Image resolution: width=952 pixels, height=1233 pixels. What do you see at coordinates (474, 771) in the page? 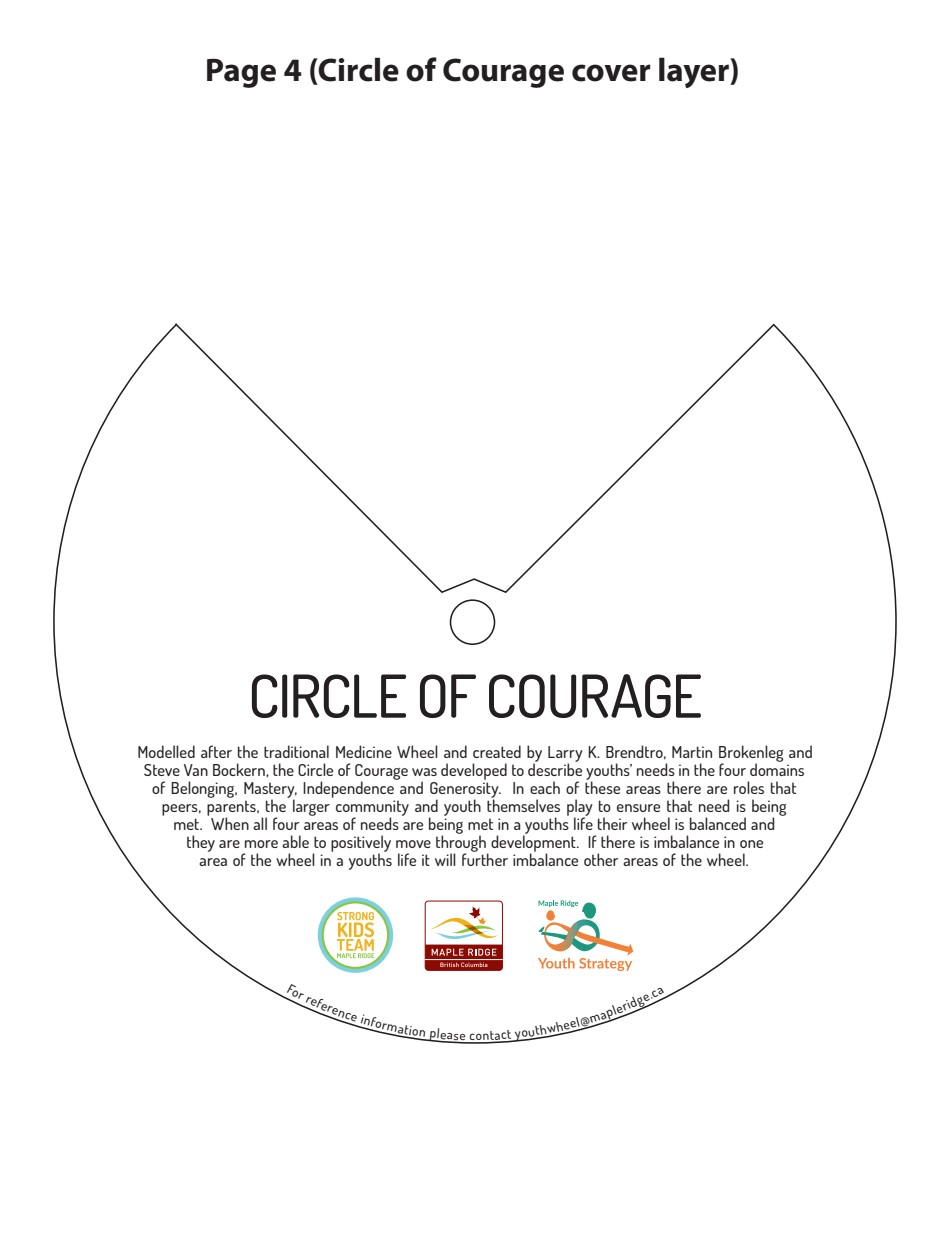
I see `developed` at bounding box center [474, 771].
